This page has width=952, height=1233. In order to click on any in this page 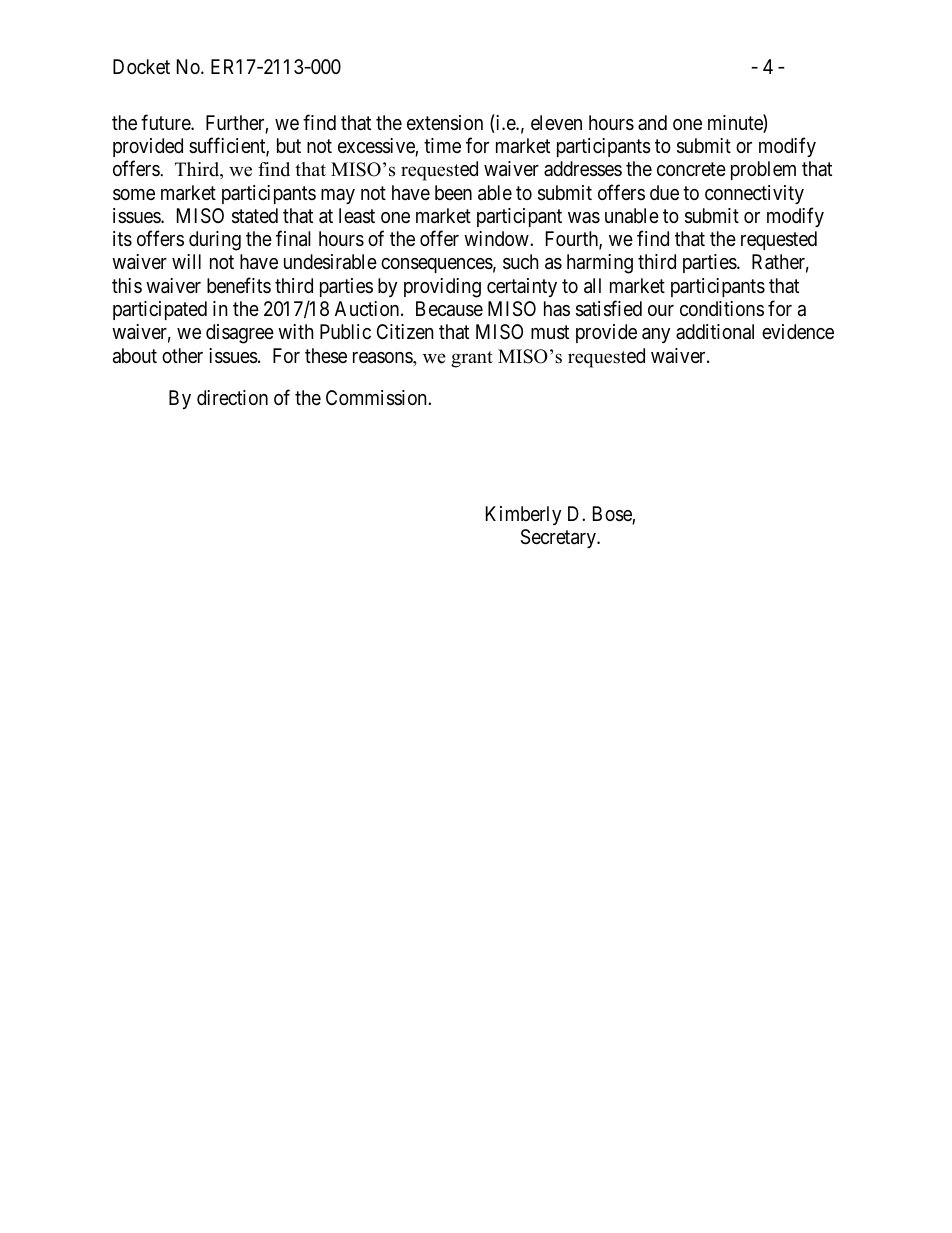, I will do `click(656, 335)`.
